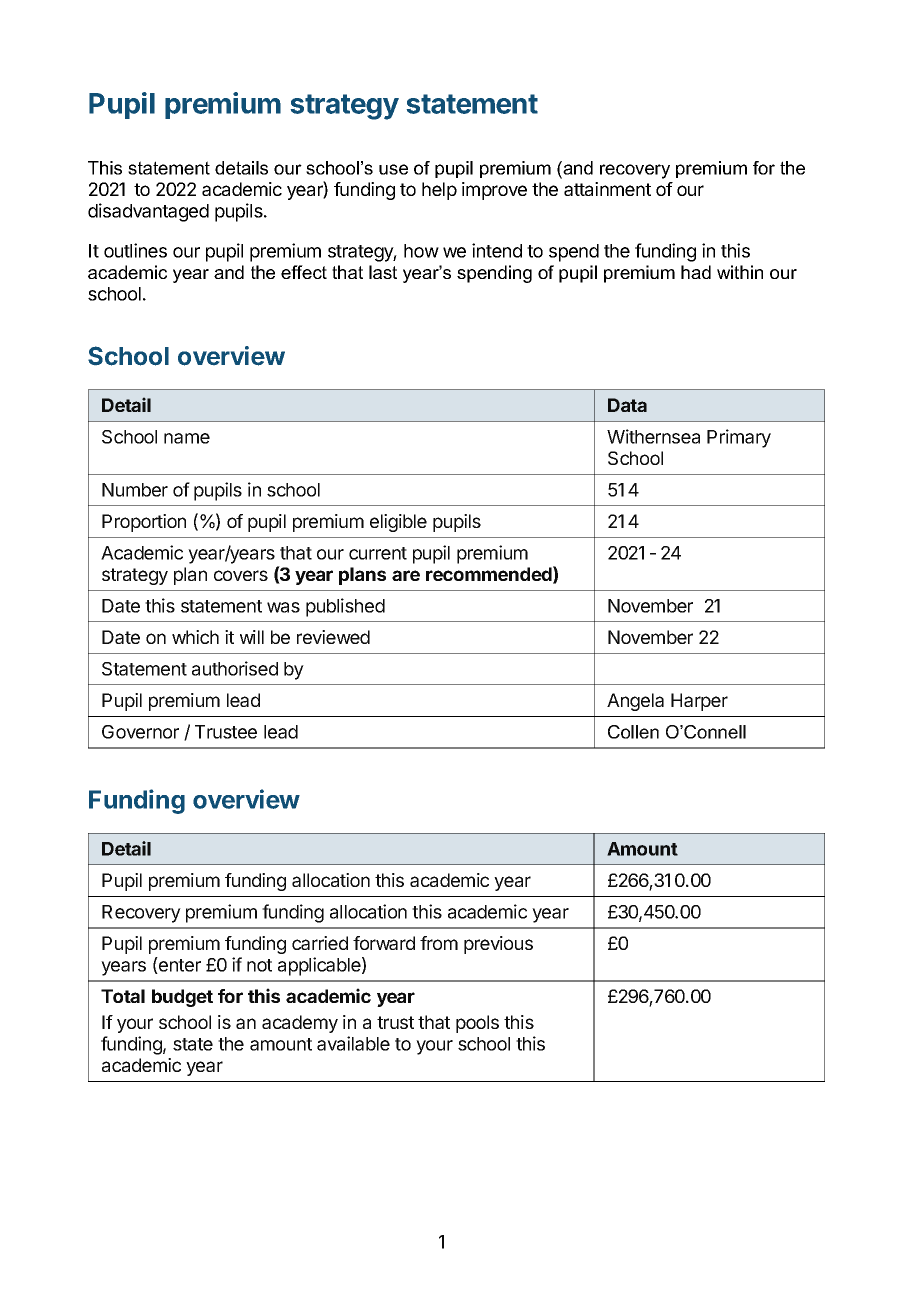  What do you see at coordinates (333, 637) in the screenshot?
I see `reviewed` at bounding box center [333, 637].
